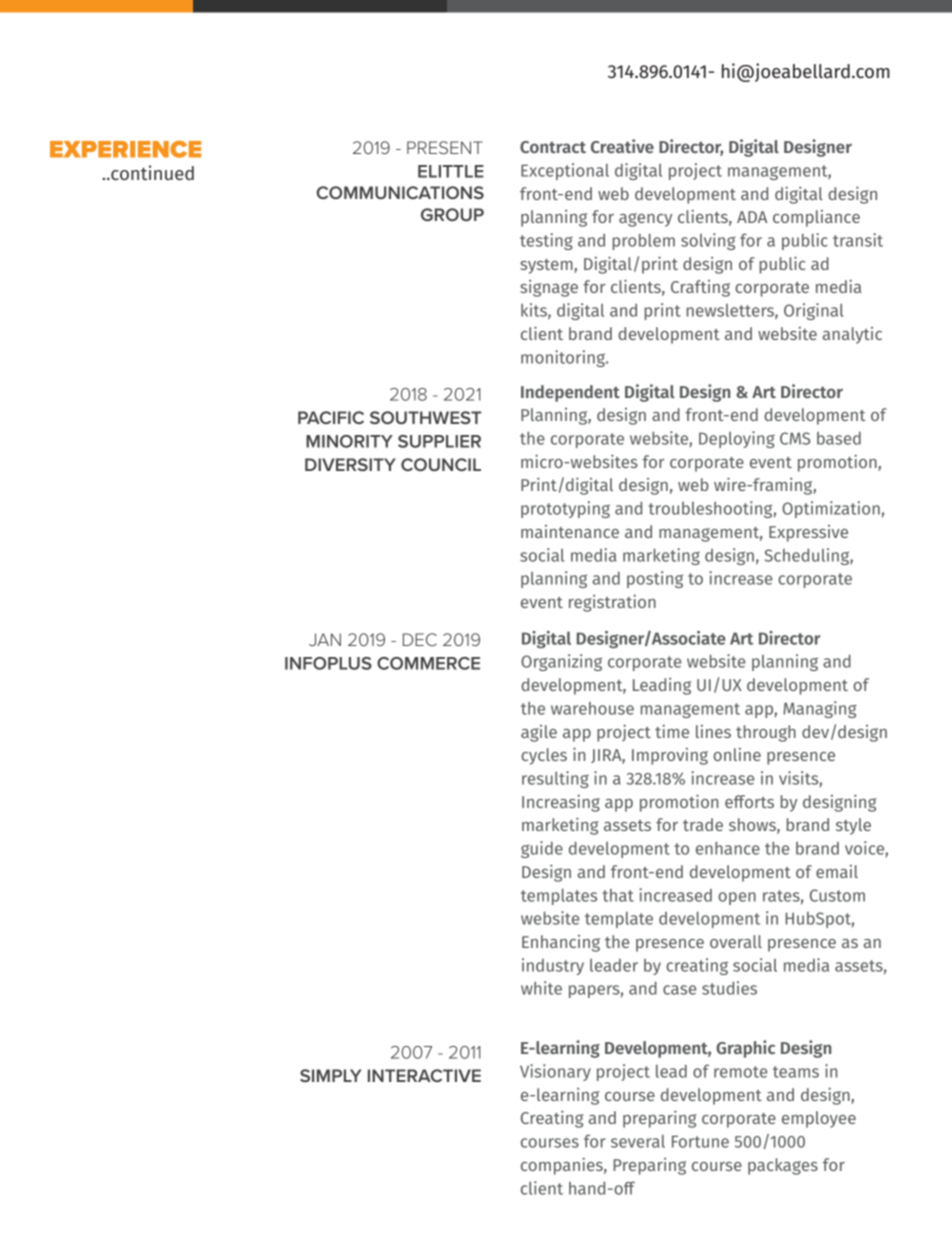  I want to click on COMMERCE, so click(428, 663).
